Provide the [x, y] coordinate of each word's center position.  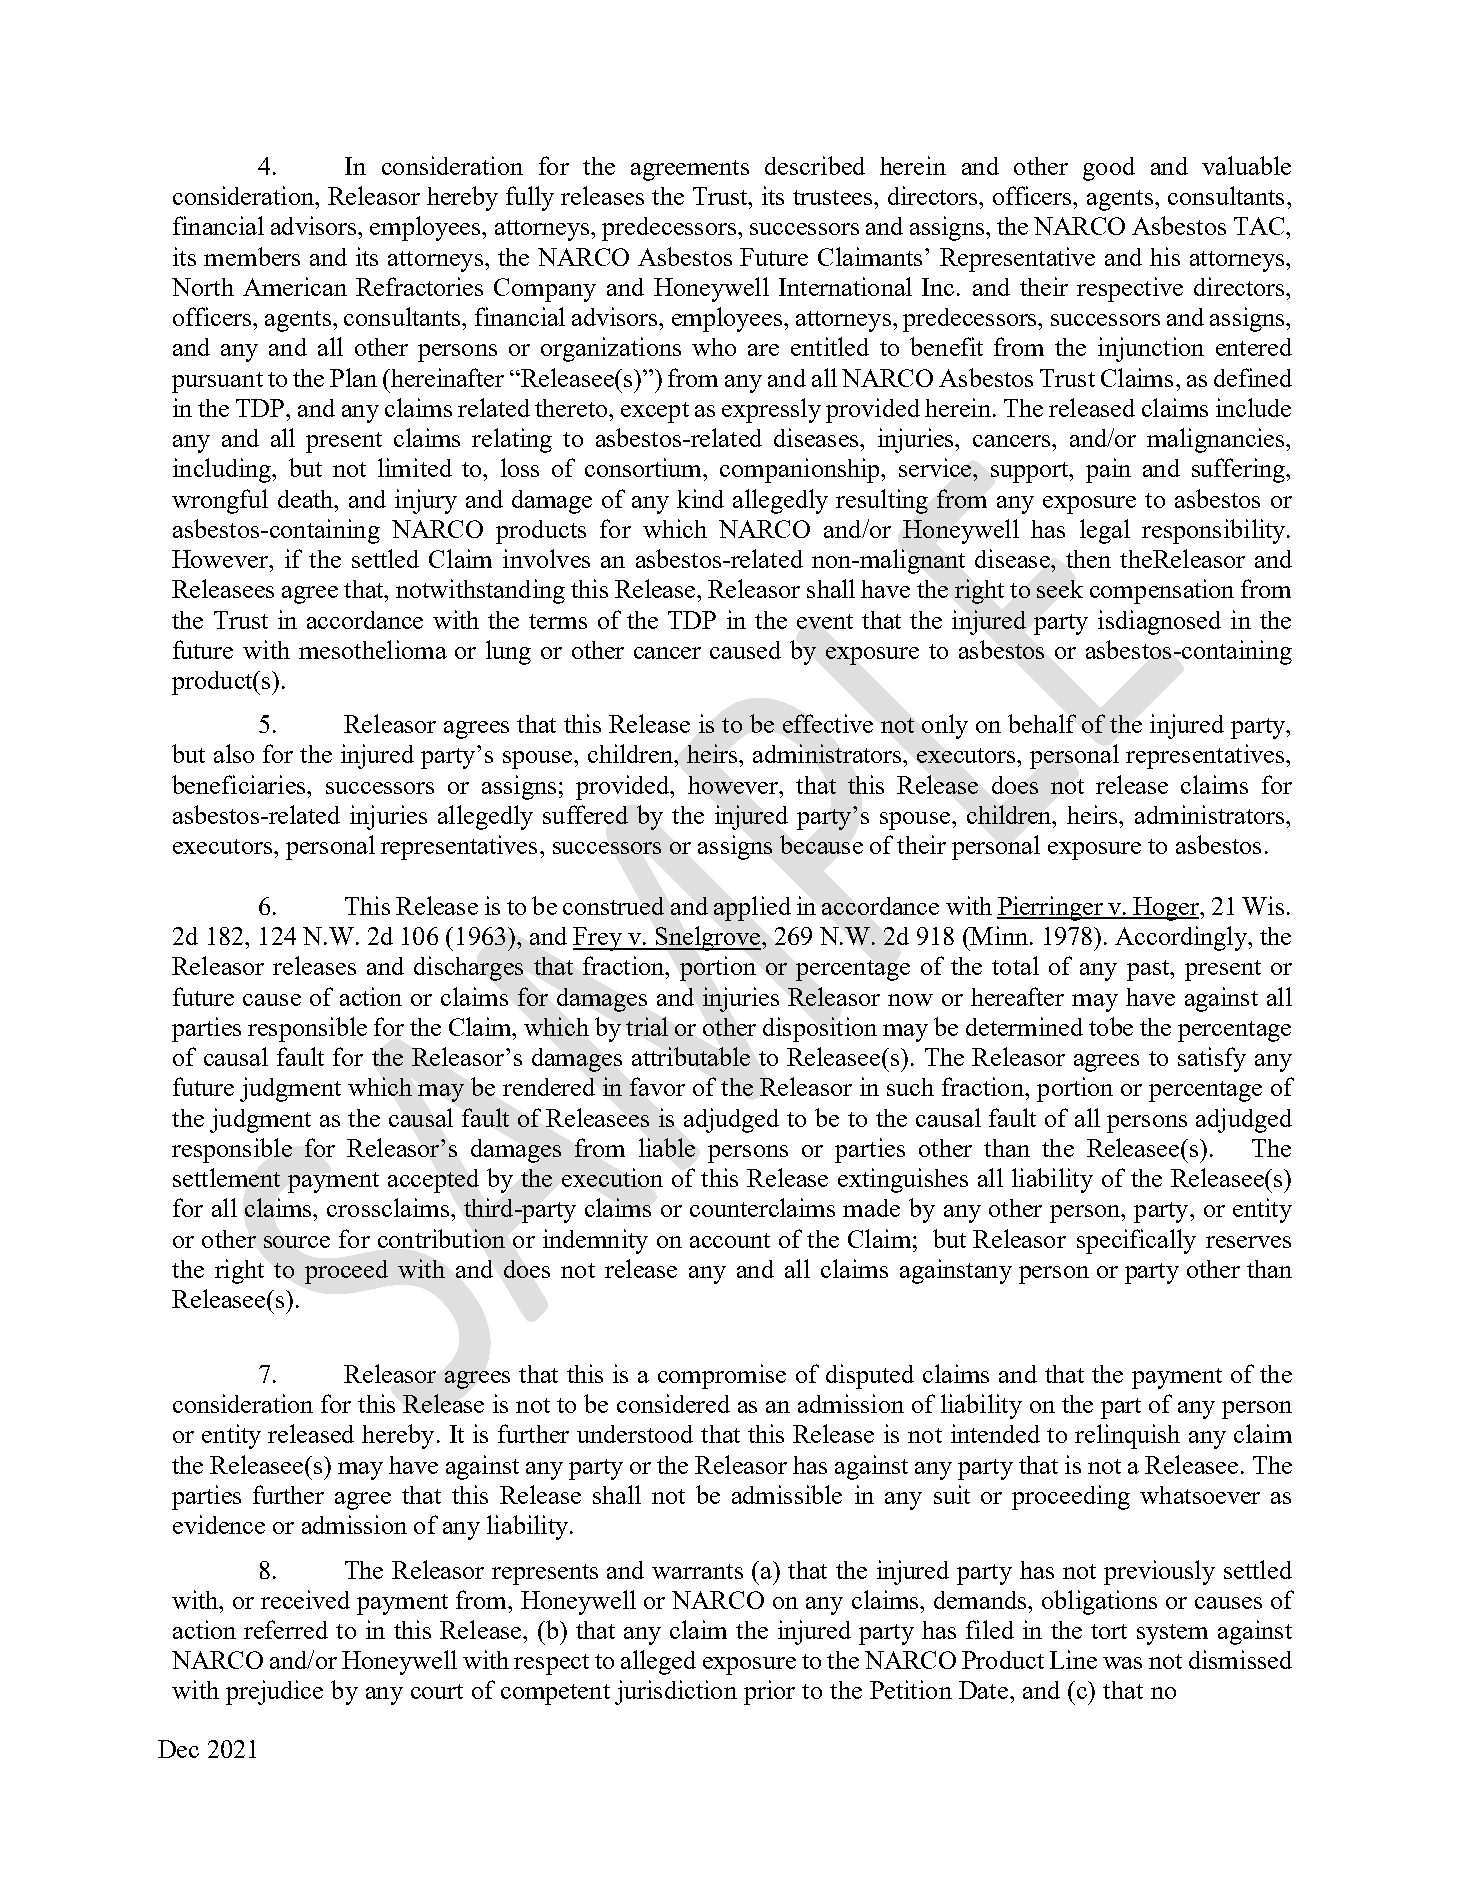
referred [286, 1629]
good [1109, 169]
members [252, 256]
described [815, 165]
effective [828, 723]
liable [667, 1147]
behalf [1042, 723]
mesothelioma [373, 649]
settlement [226, 1177]
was [1122, 1663]
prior [769, 1692]
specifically [1136, 1241]
